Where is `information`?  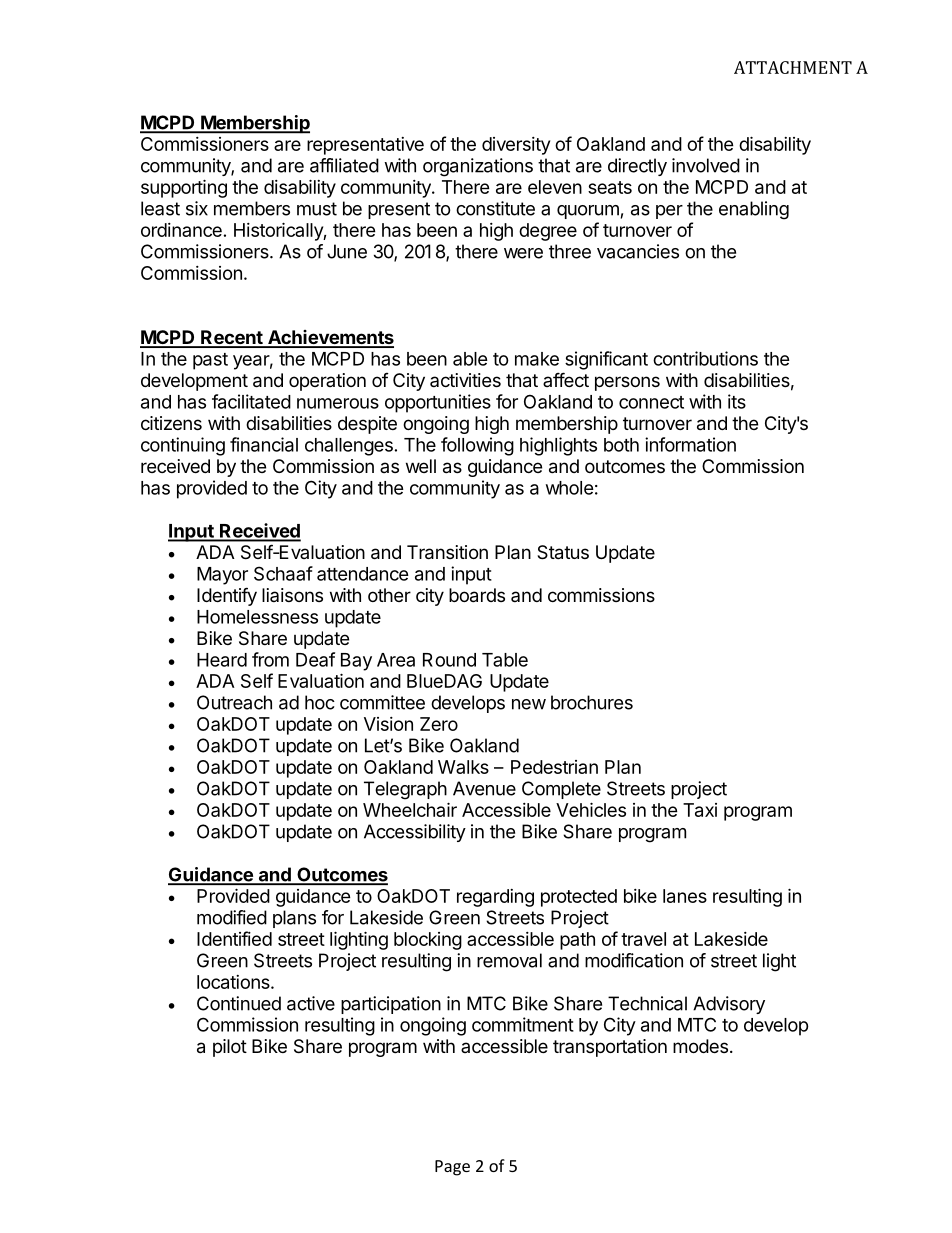
information is located at coordinates (690, 444).
